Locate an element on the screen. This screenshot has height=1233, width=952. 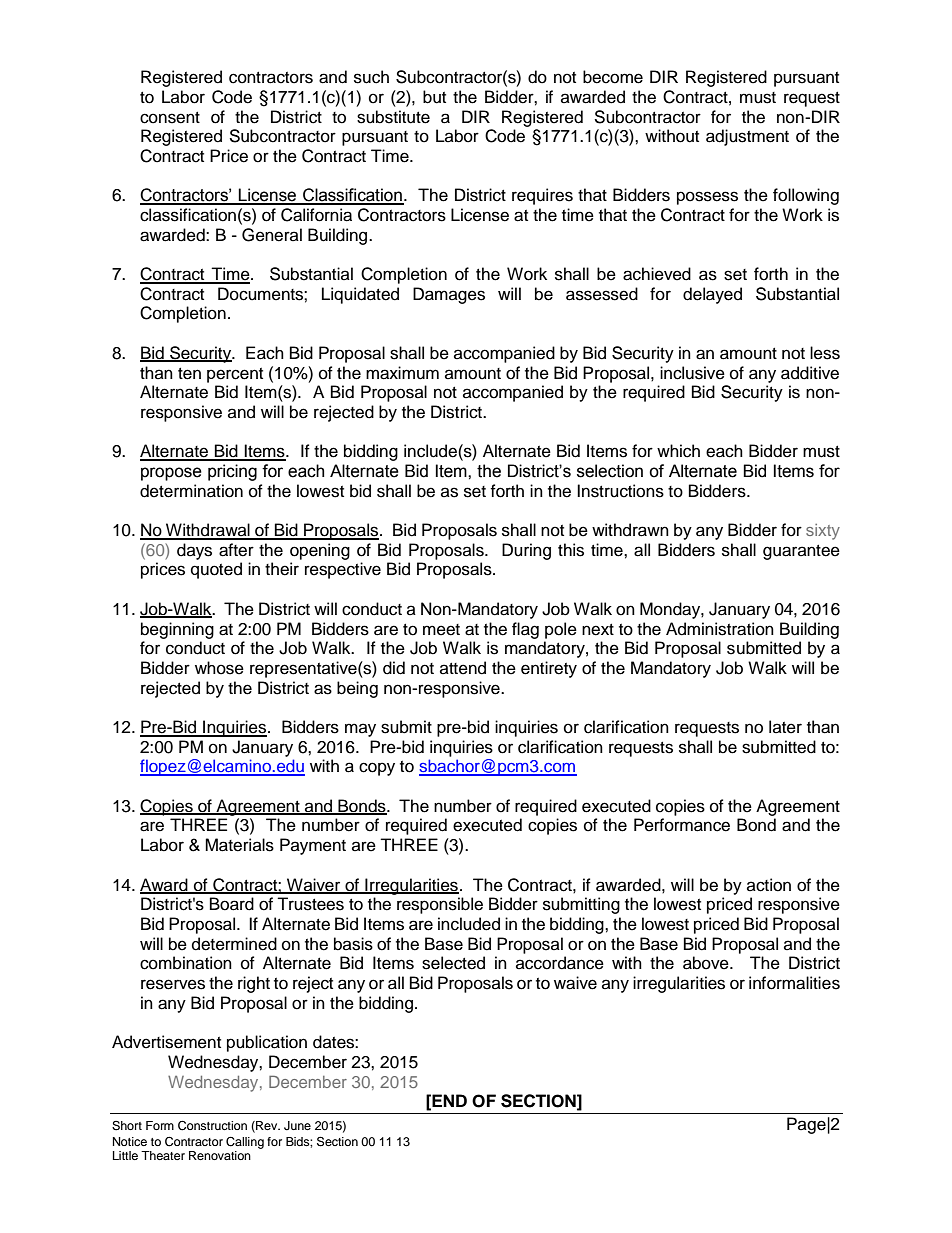
meet is located at coordinates (441, 630).
